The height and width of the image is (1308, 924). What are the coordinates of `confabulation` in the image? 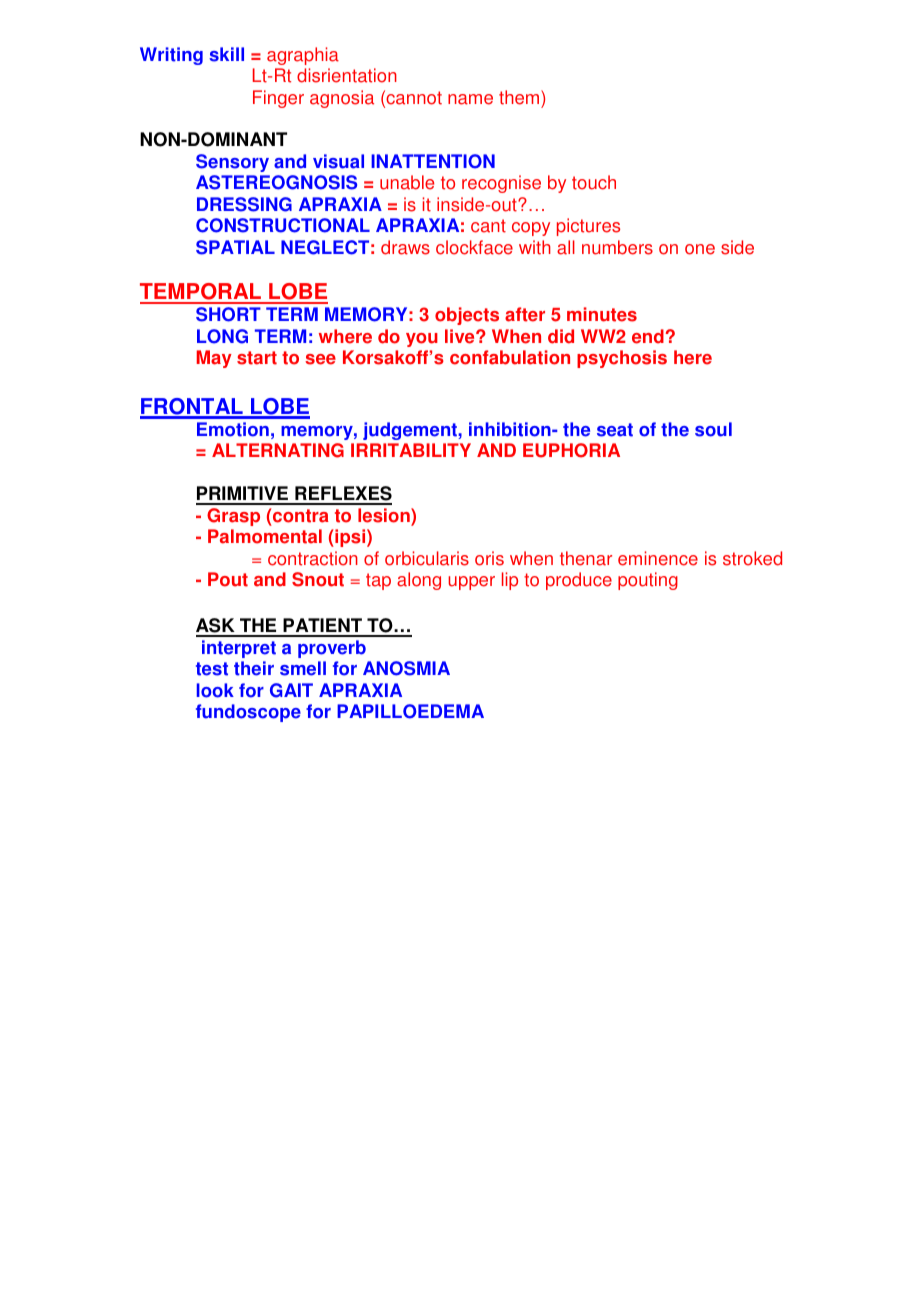 It's located at (510, 357).
